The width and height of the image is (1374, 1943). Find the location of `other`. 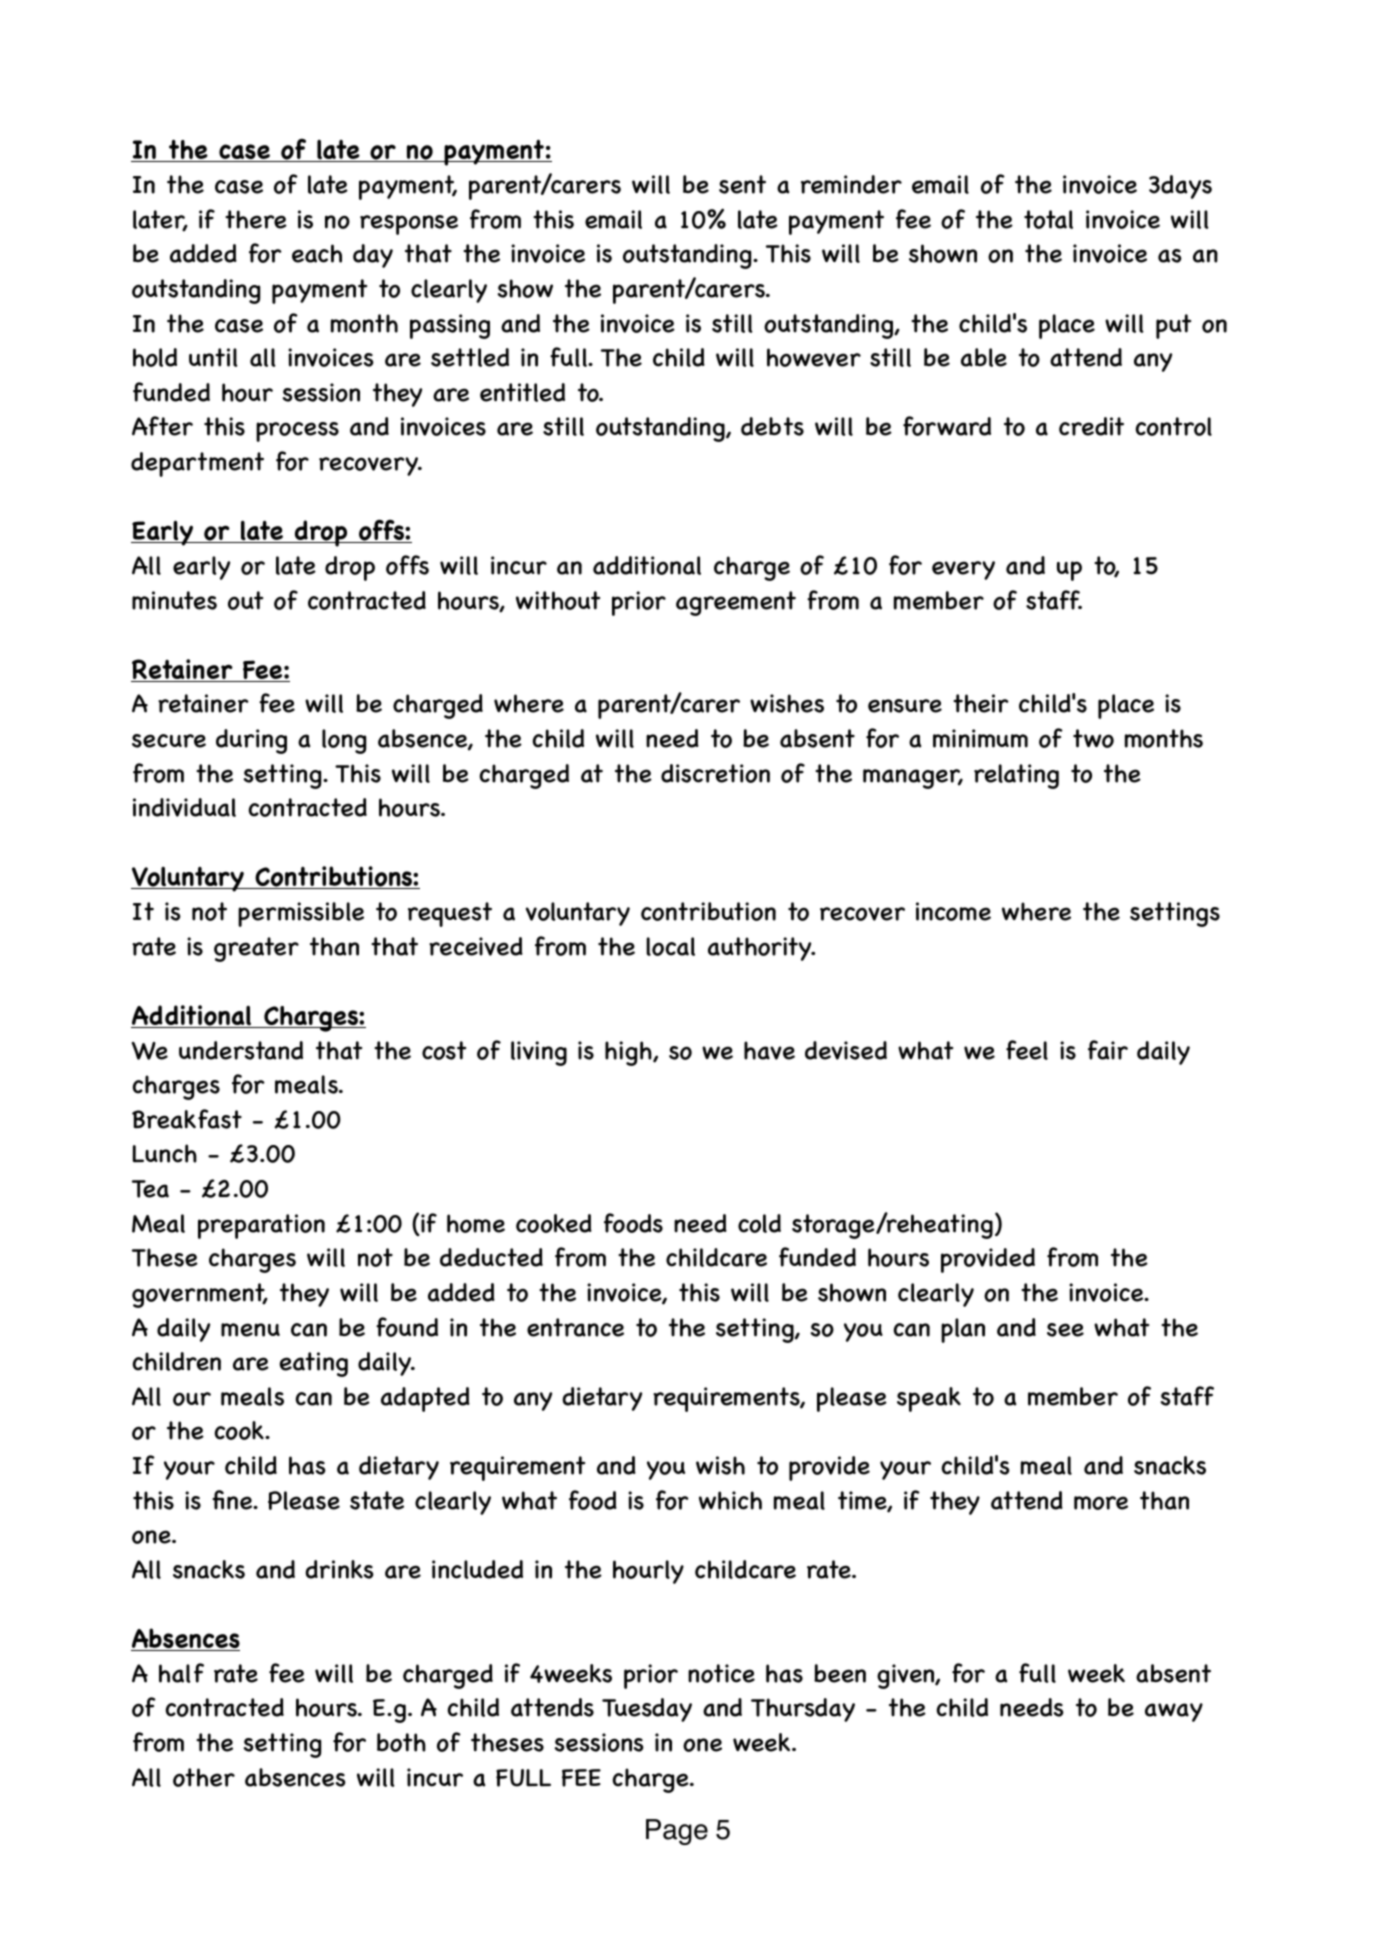

other is located at coordinates (204, 1777).
